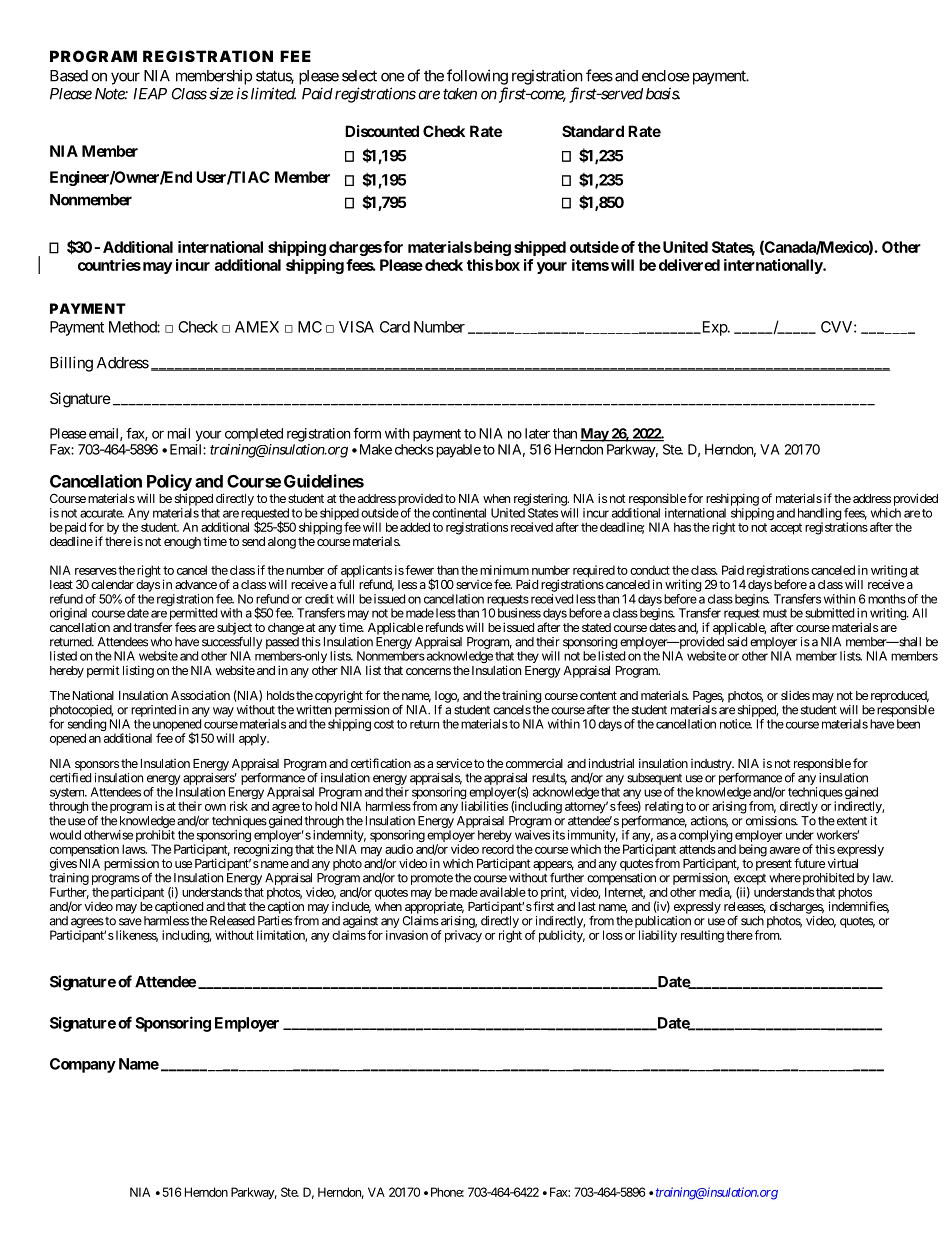 This image has width=952, height=1233. What do you see at coordinates (83, 1065) in the image?
I see `Company` at bounding box center [83, 1065].
